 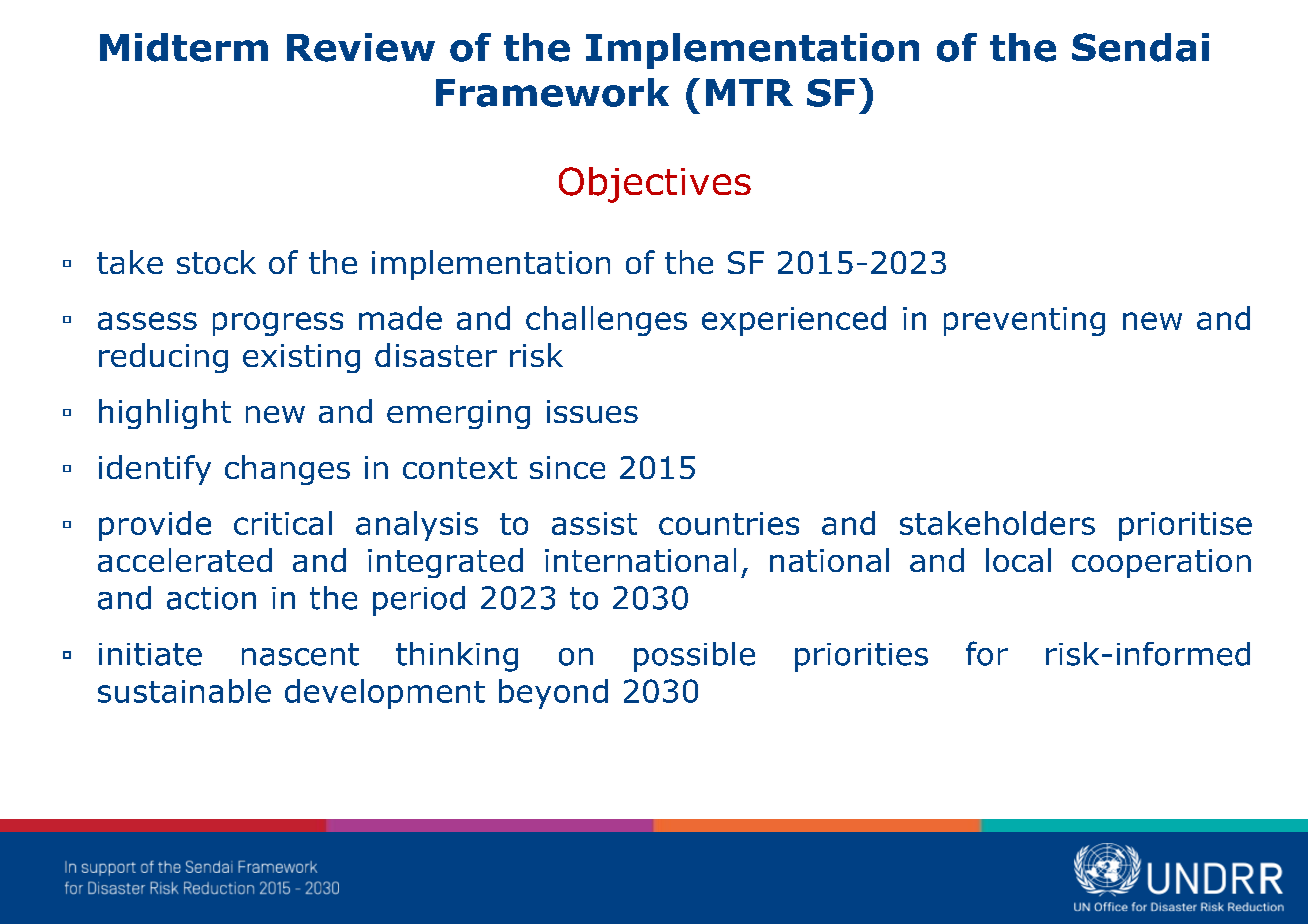 I want to click on prioritise, so click(x=1185, y=526).
